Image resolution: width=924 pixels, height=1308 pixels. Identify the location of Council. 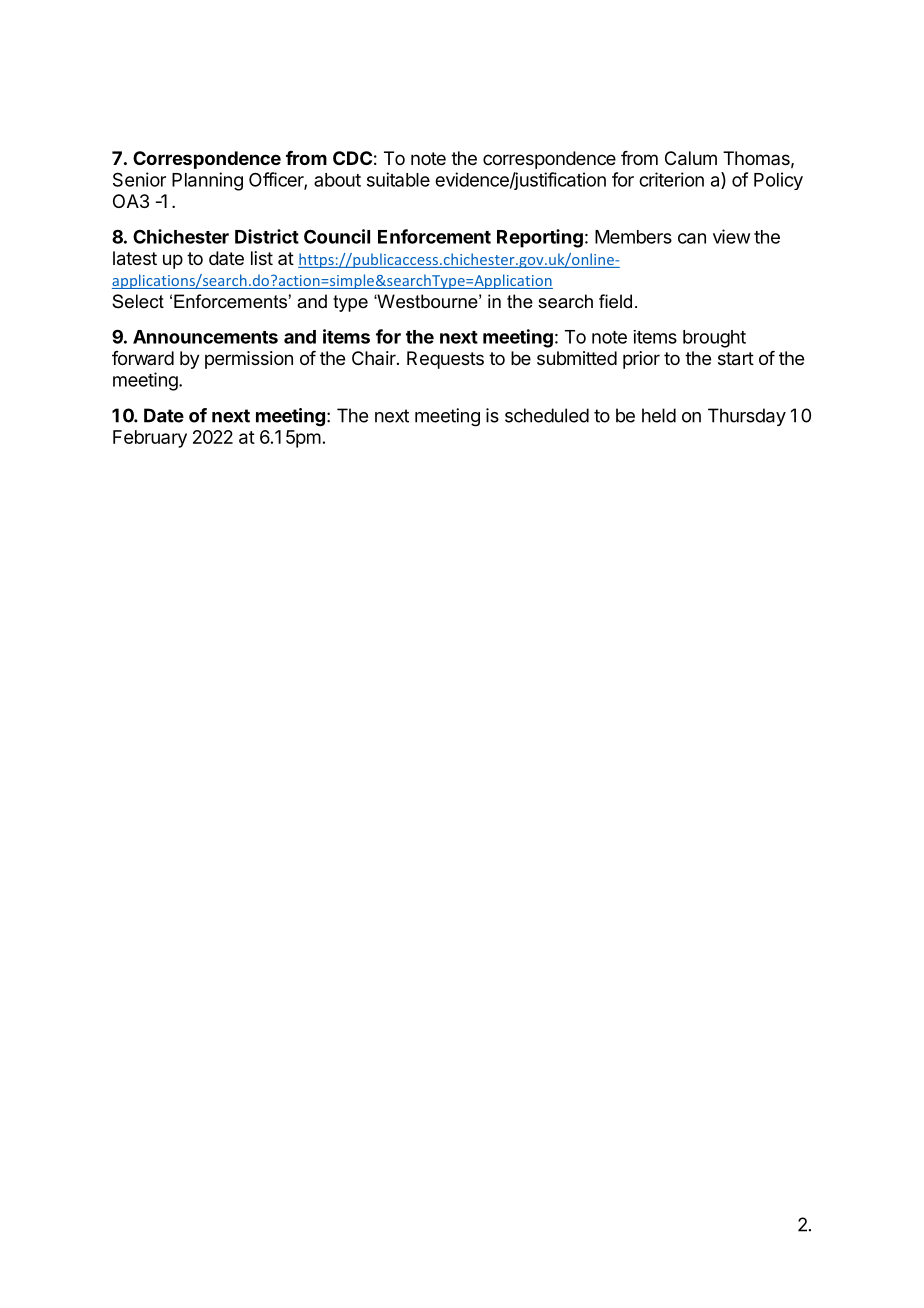
(337, 236).
